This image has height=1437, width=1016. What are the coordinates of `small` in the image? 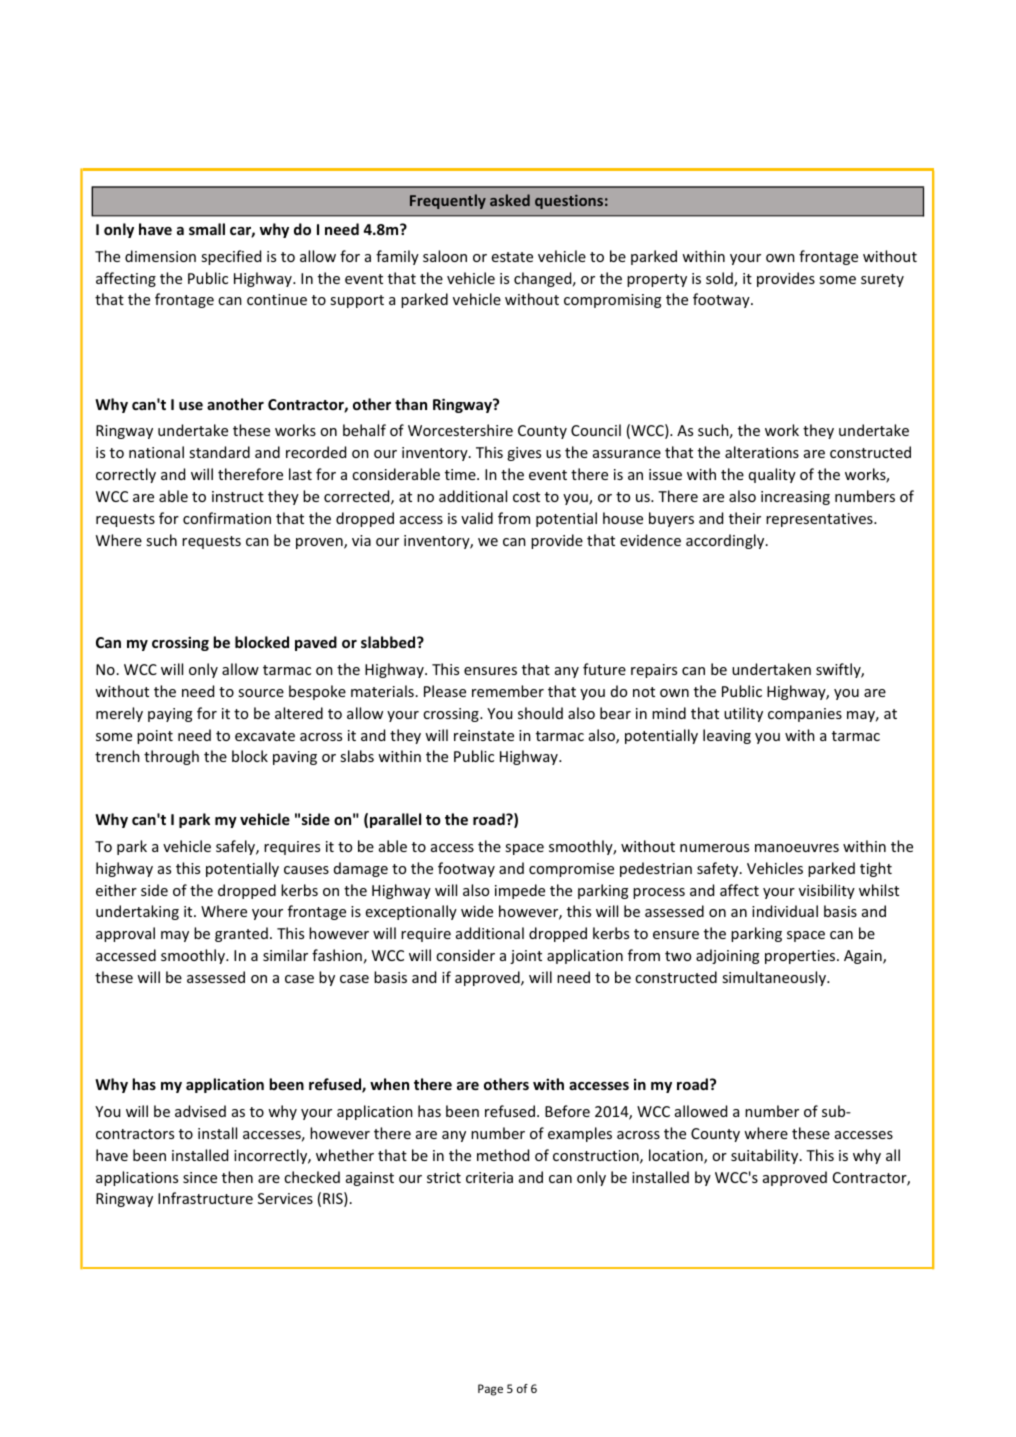 It's located at (207, 229).
